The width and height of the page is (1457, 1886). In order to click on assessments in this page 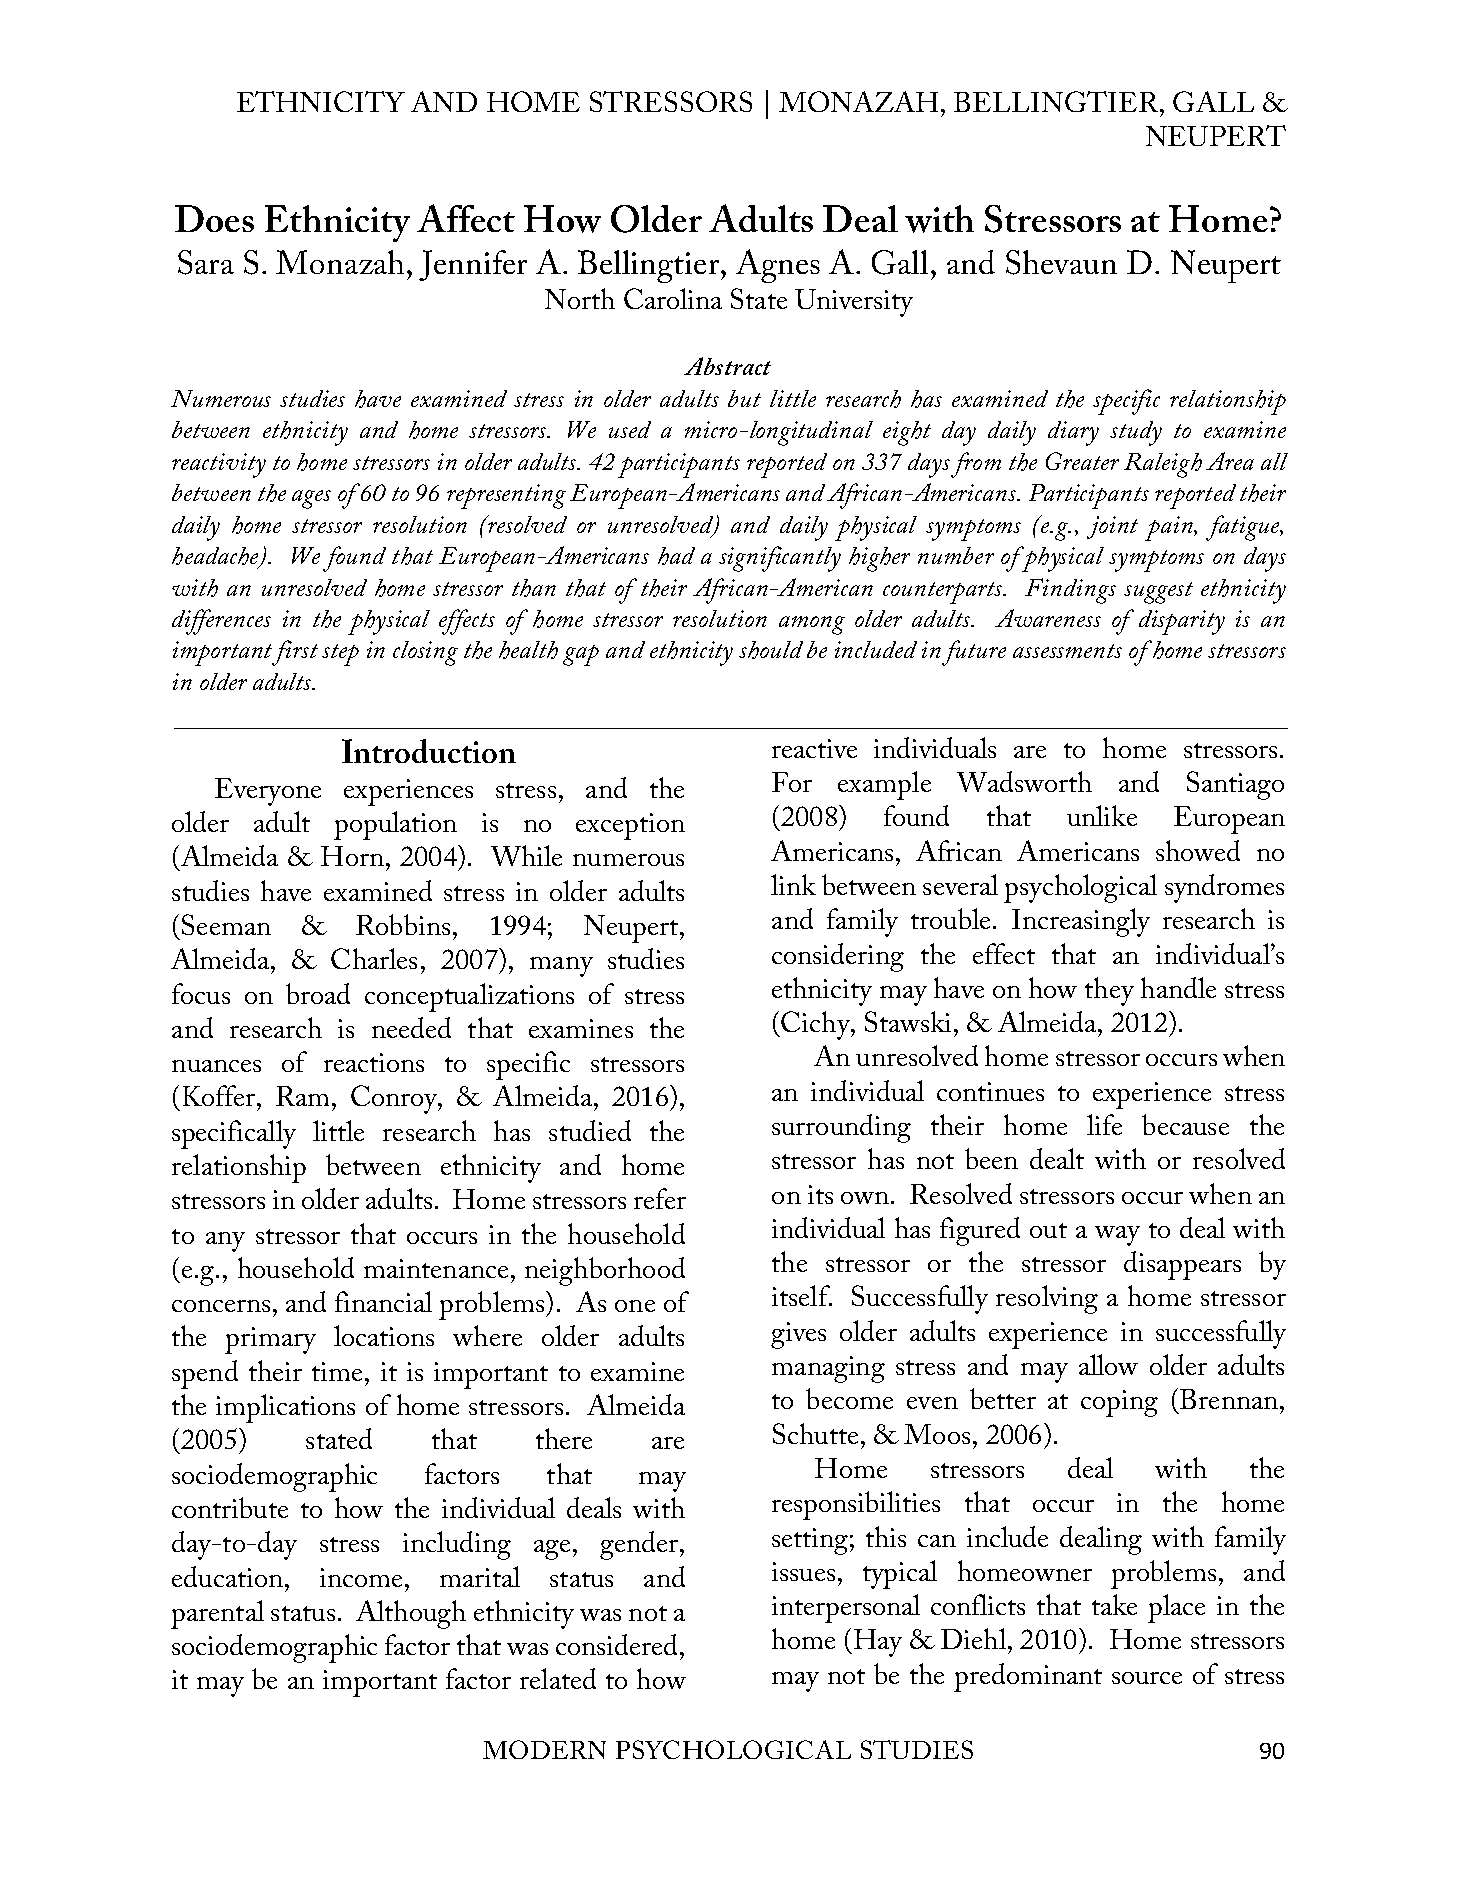, I will do `click(1067, 651)`.
